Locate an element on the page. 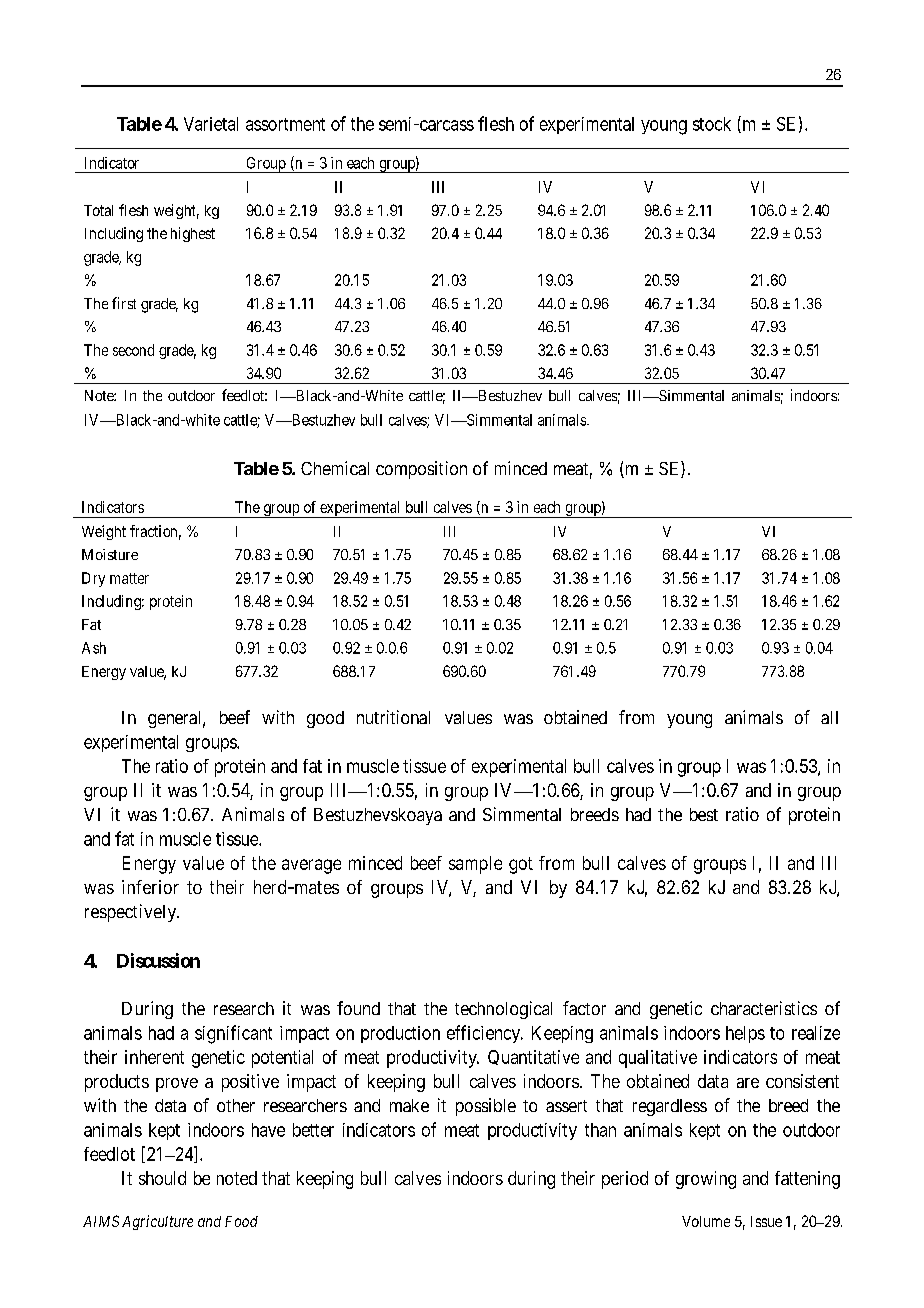 The width and height of the document is (924, 1308). assortment is located at coordinates (285, 124).
